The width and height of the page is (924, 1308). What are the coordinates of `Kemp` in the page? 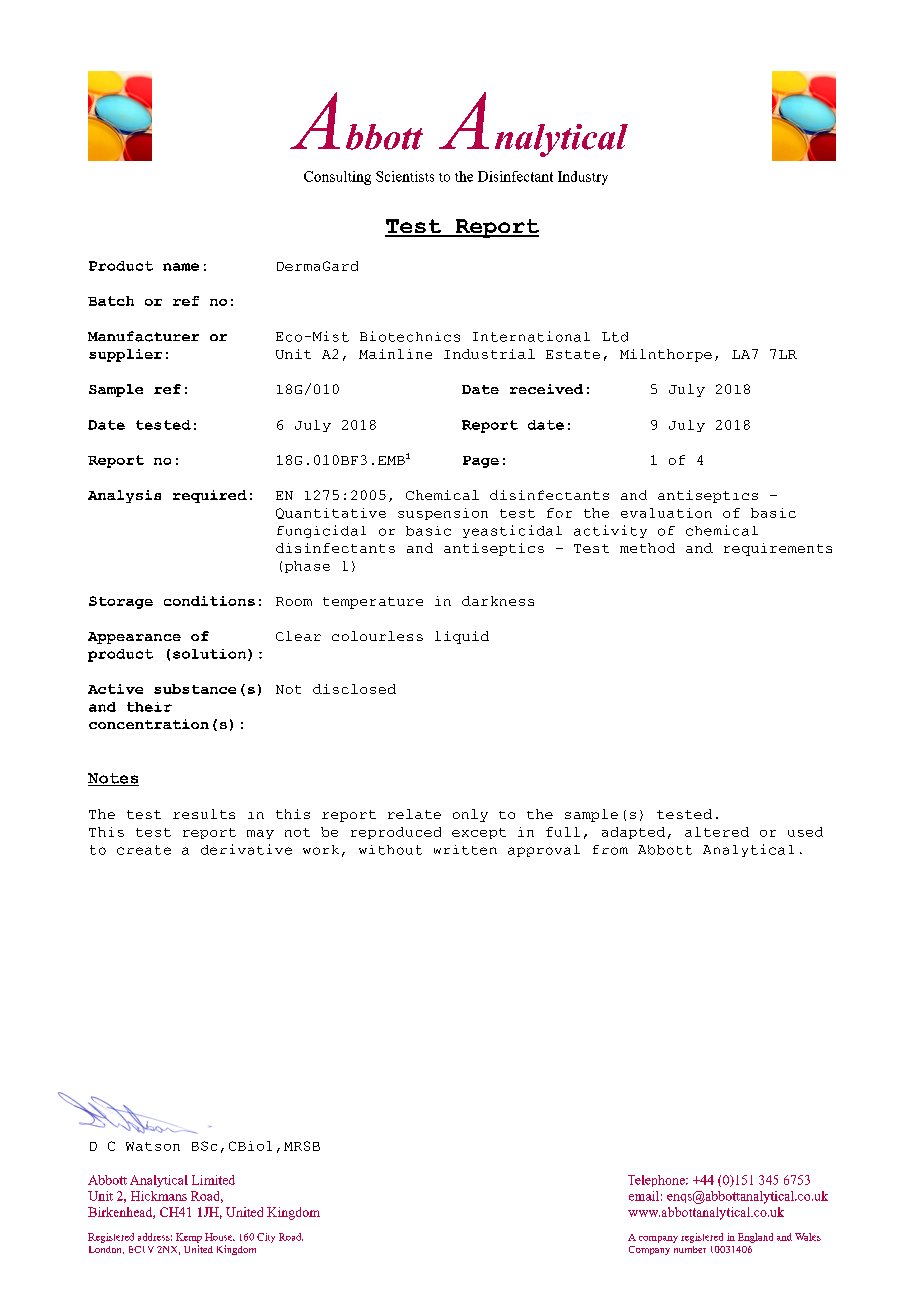 It's located at (189, 1238).
